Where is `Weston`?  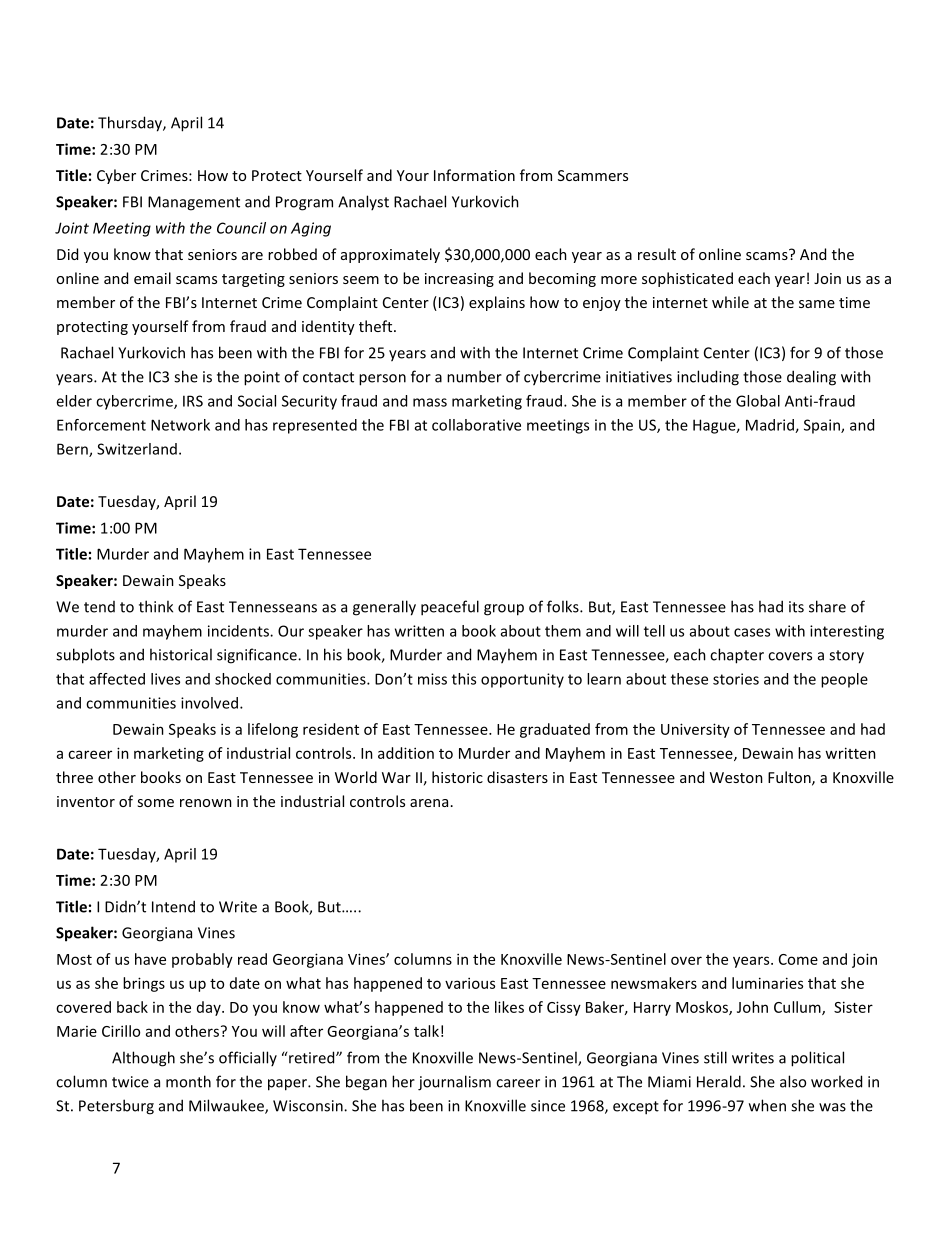 Weston is located at coordinates (736, 777).
